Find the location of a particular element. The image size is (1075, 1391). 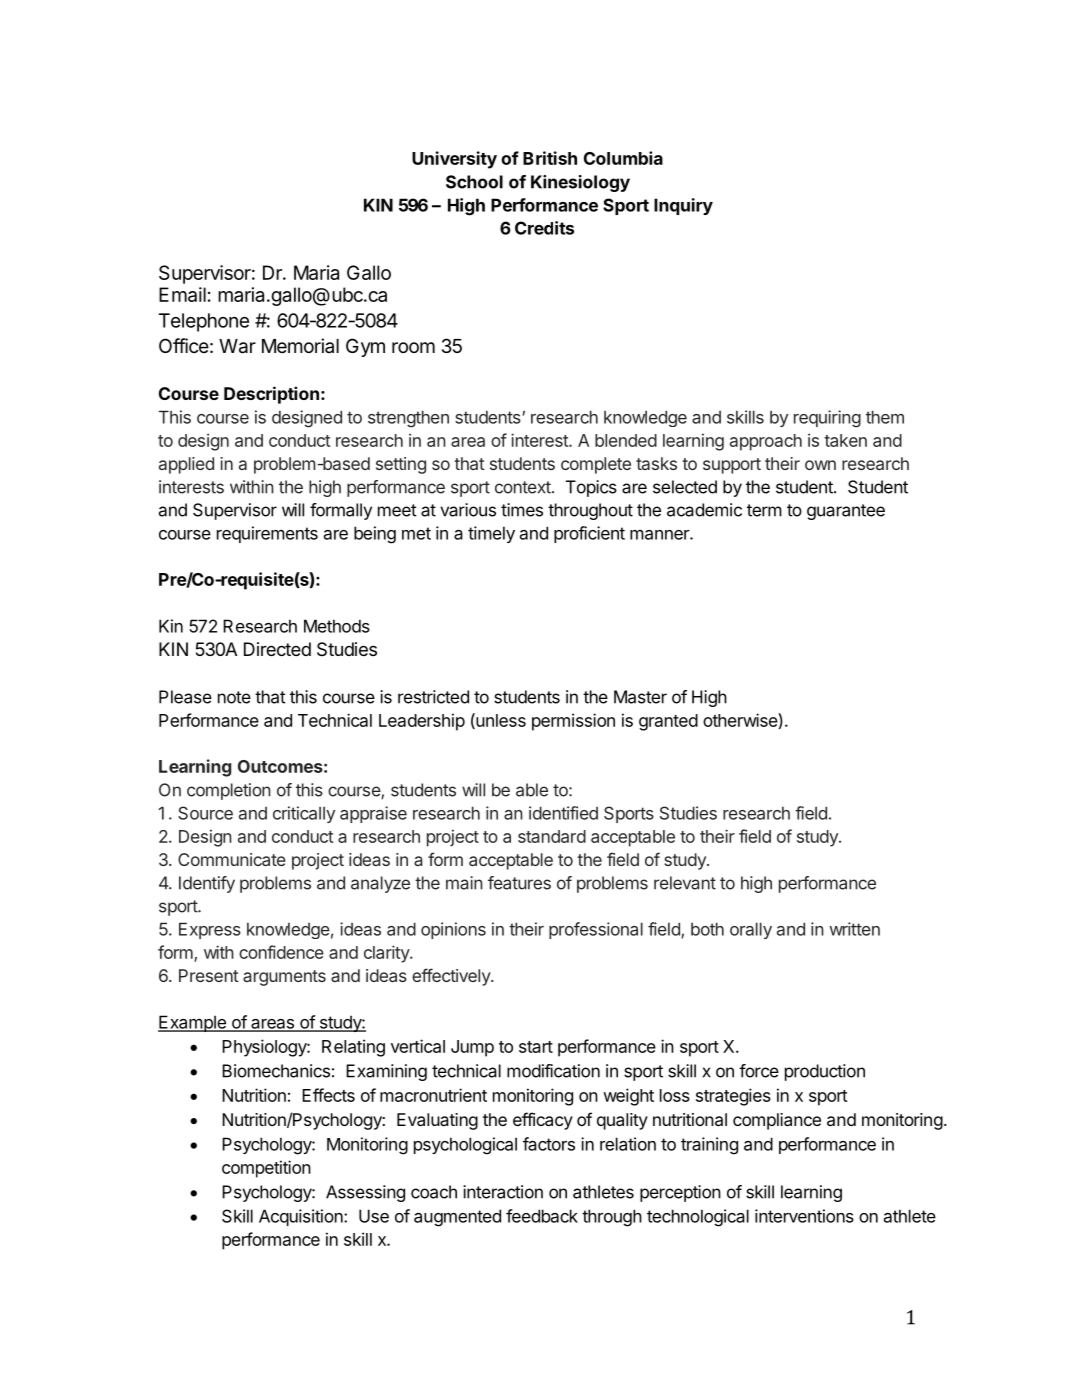

Description is located at coordinates (271, 395).
